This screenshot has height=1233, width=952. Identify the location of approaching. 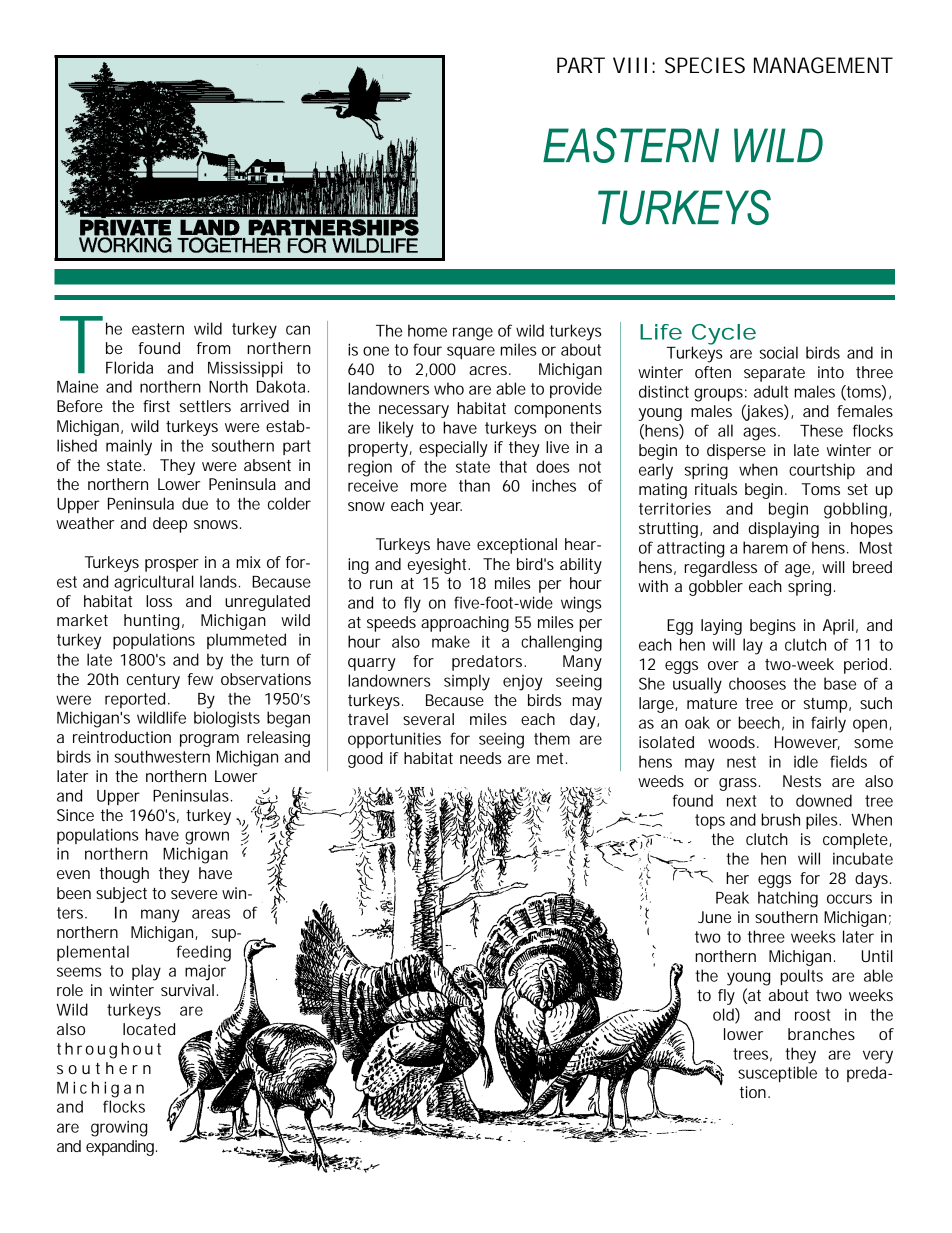
(465, 624).
